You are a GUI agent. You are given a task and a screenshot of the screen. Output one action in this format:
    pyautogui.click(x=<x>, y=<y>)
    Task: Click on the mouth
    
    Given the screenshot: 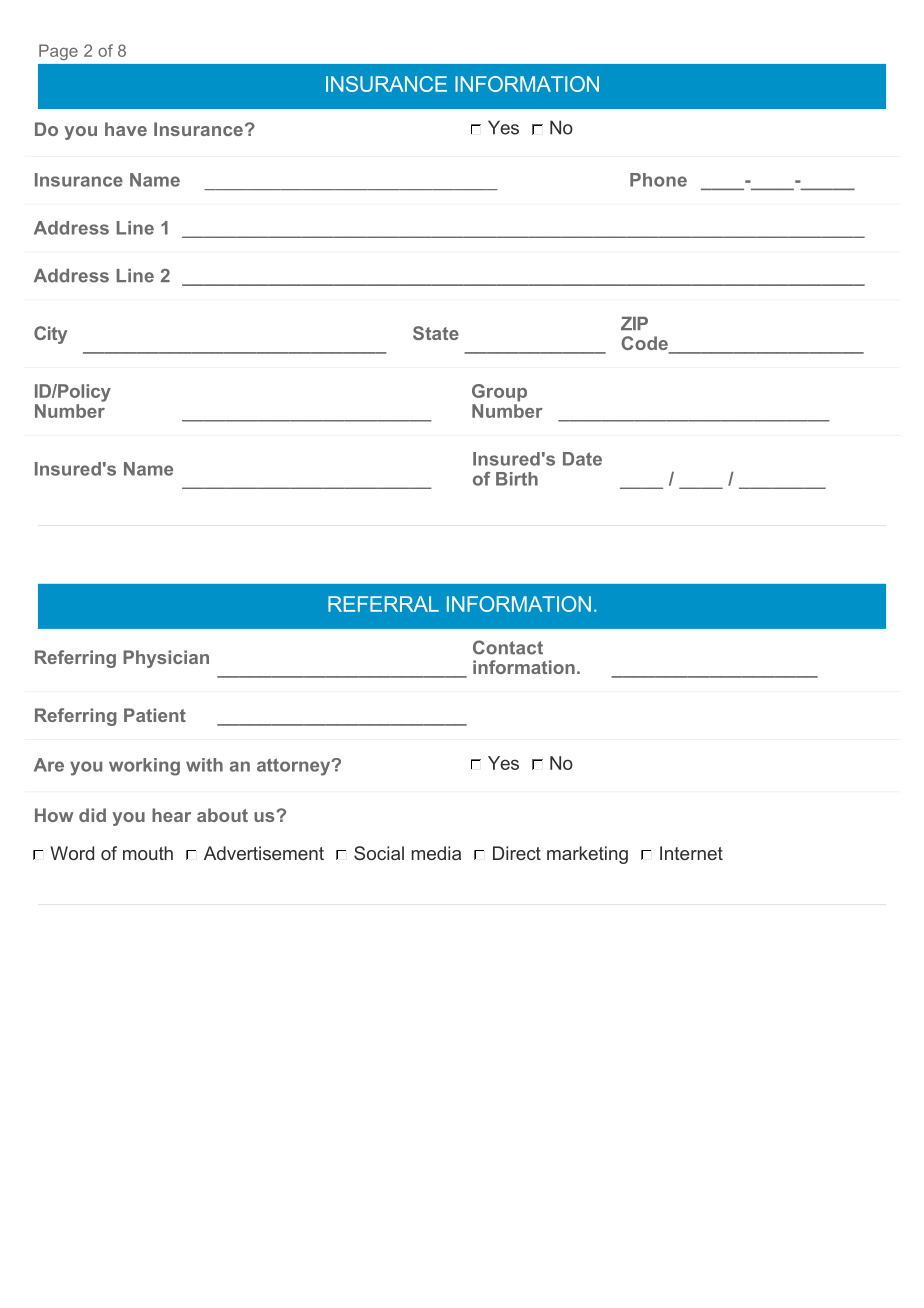 What is the action you would take?
    pyautogui.click(x=148, y=853)
